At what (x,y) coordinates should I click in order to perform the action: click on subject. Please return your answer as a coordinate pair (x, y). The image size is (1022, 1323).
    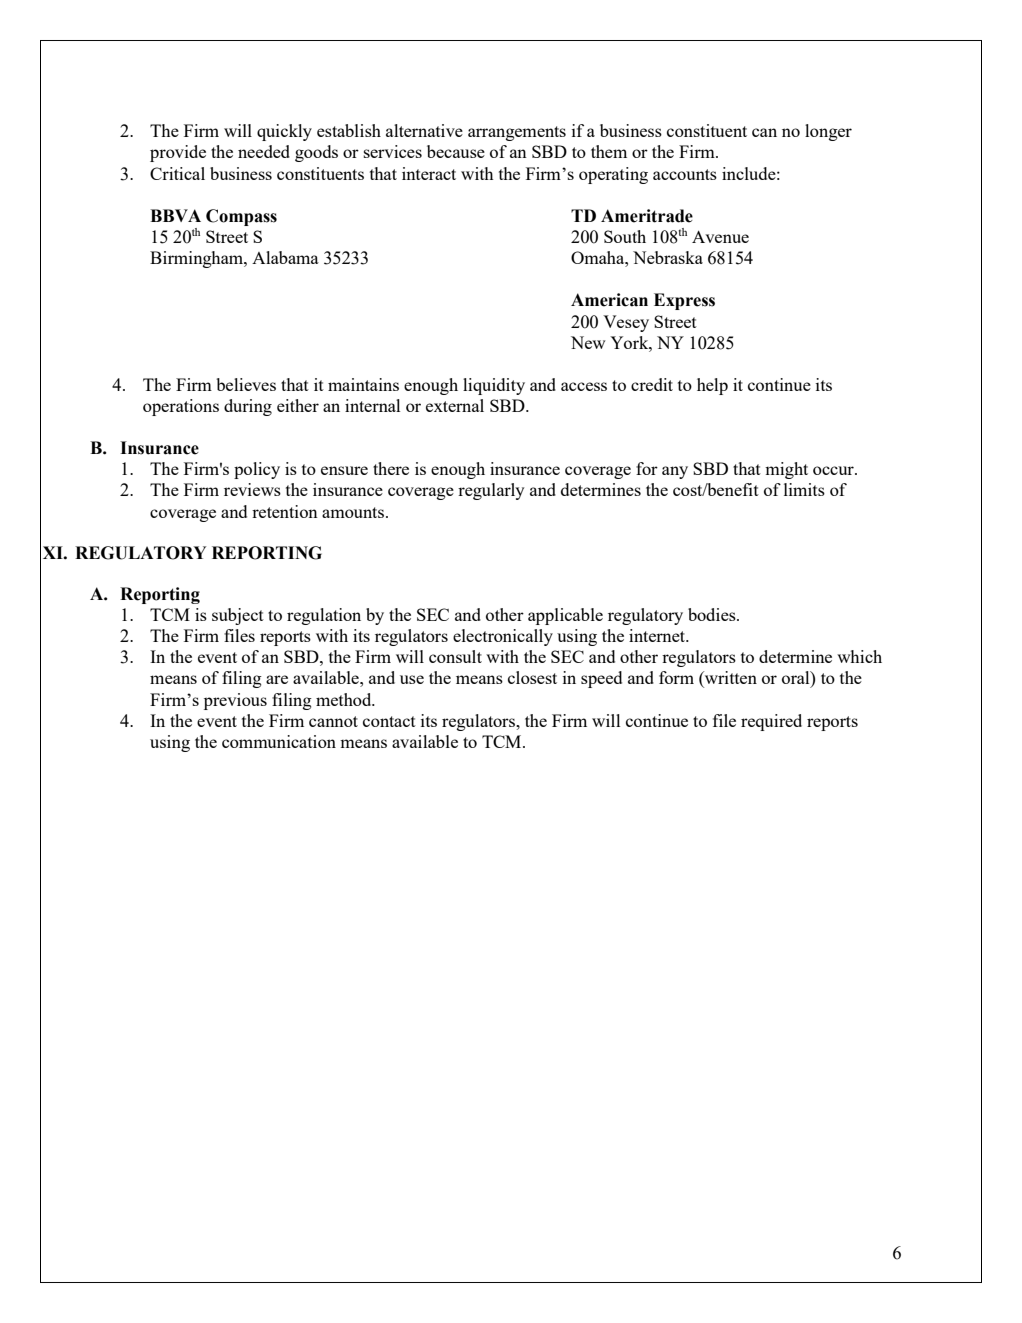
    Looking at the image, I should click on (238, 616).
